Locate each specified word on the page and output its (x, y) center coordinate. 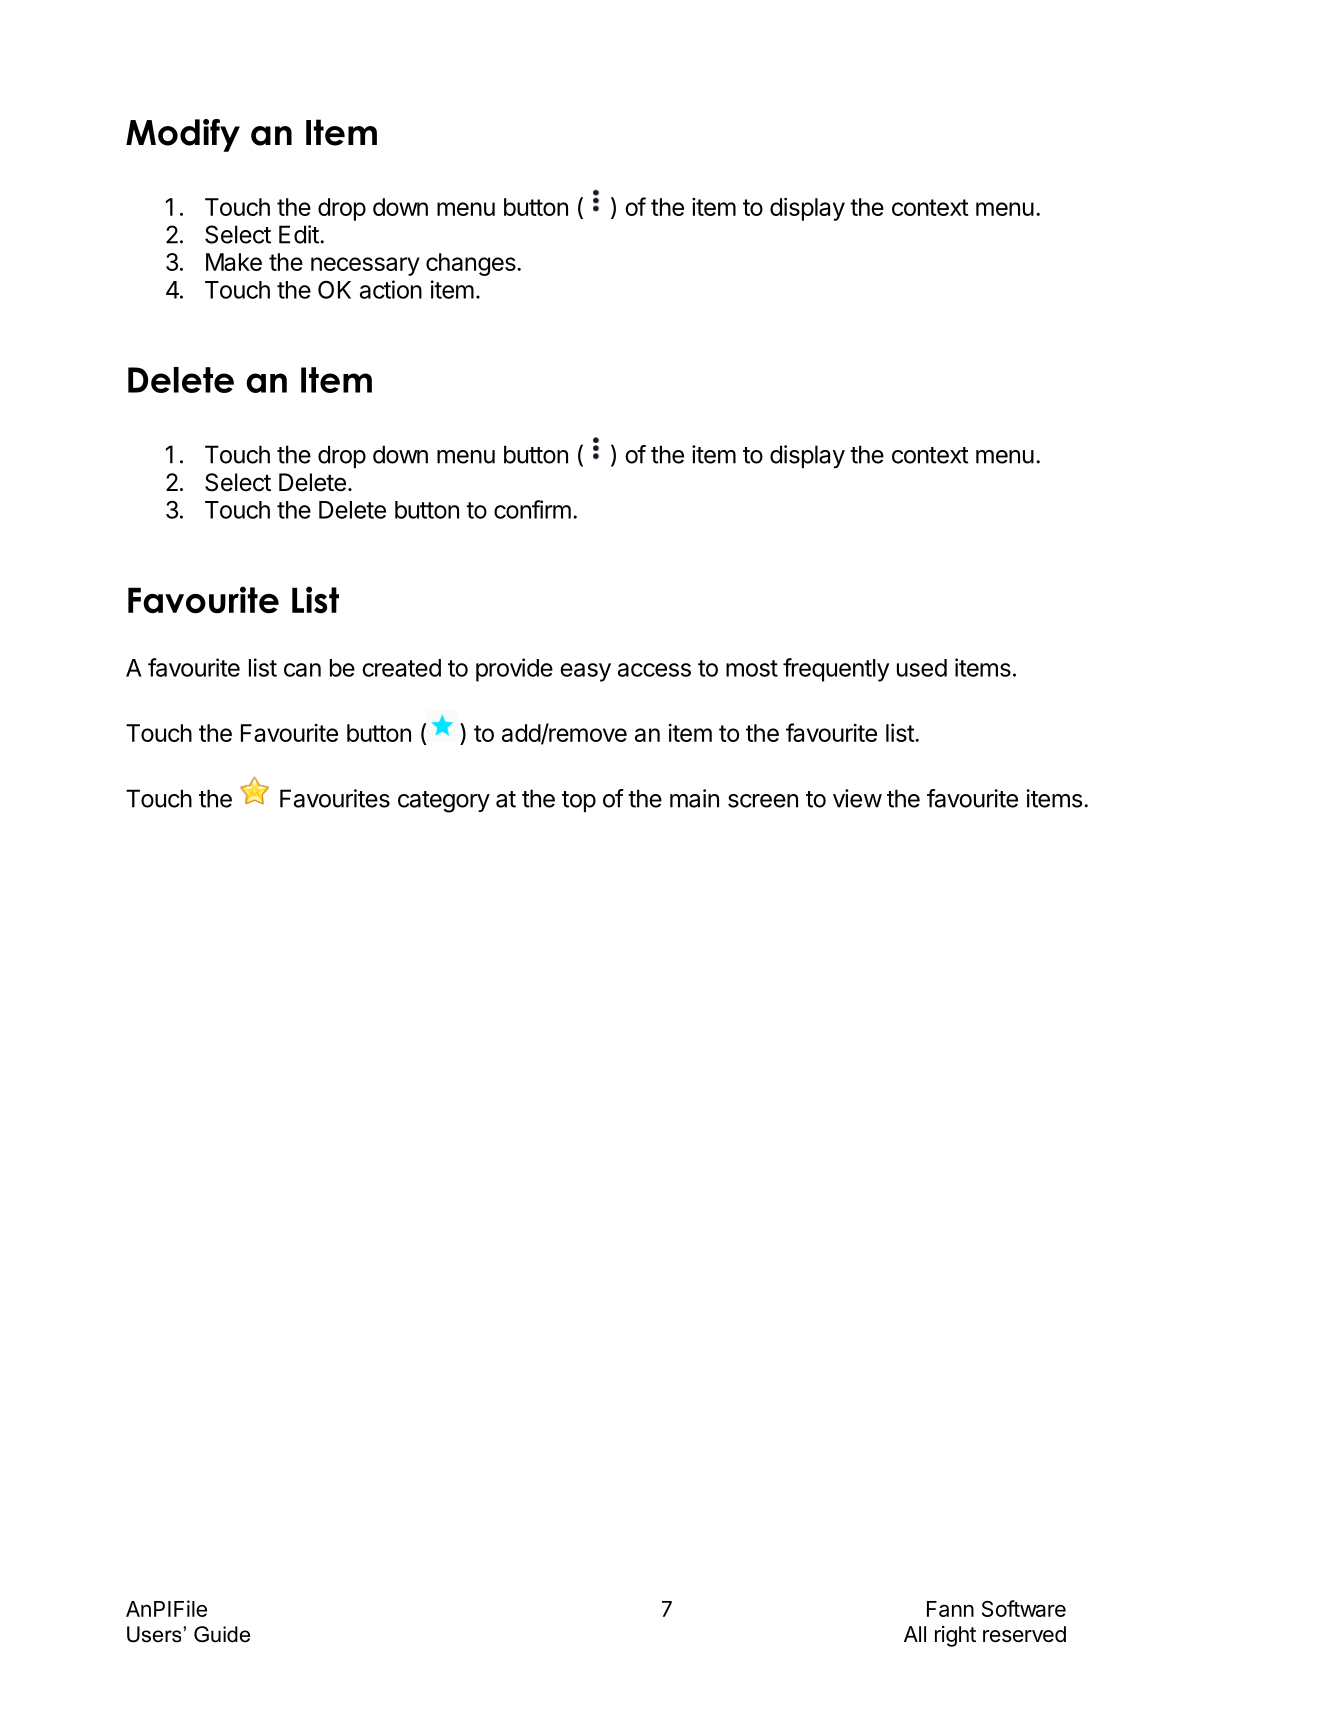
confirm (532, 509)
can (302, 670)
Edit (300, 234)
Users (154, 1634)
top (579, 801)
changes (472, 264)
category (444, 802)
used (922, 668)
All (915, 1634)
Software (1024, 1608)
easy (585, 672)
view (857, 798)
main (694, 798)
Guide (222, 1634)
